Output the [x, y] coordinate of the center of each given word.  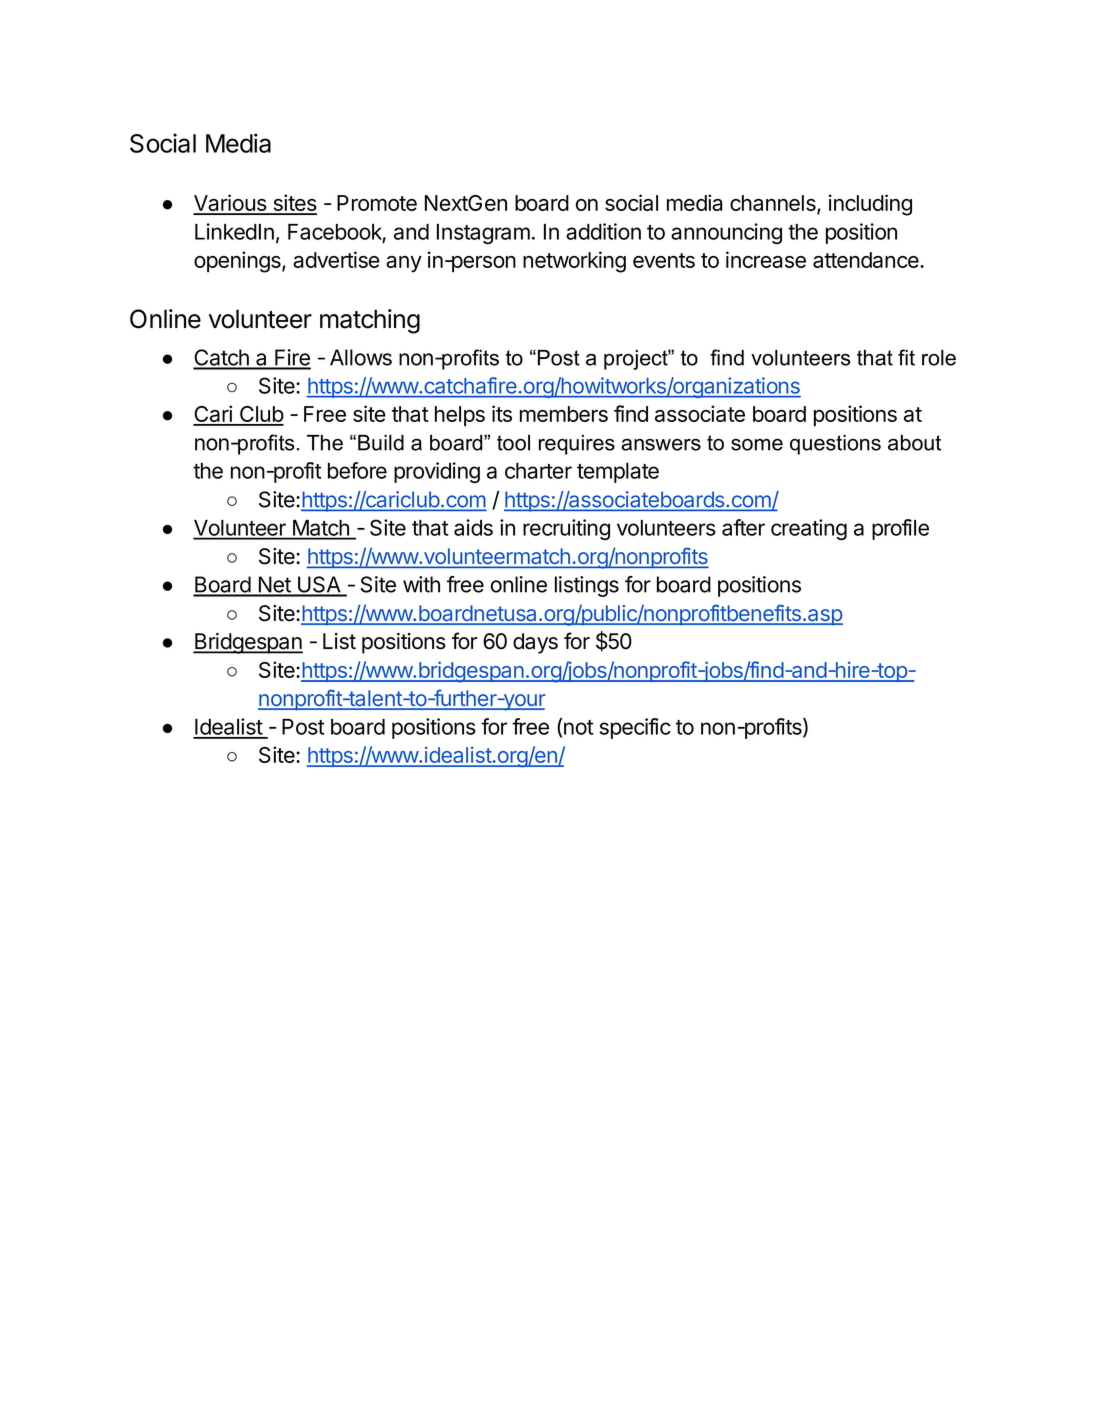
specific [635, 728]
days [535, 643]
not [578, 727]
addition [603, 231]
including [870, 205]
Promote [377, 203]
